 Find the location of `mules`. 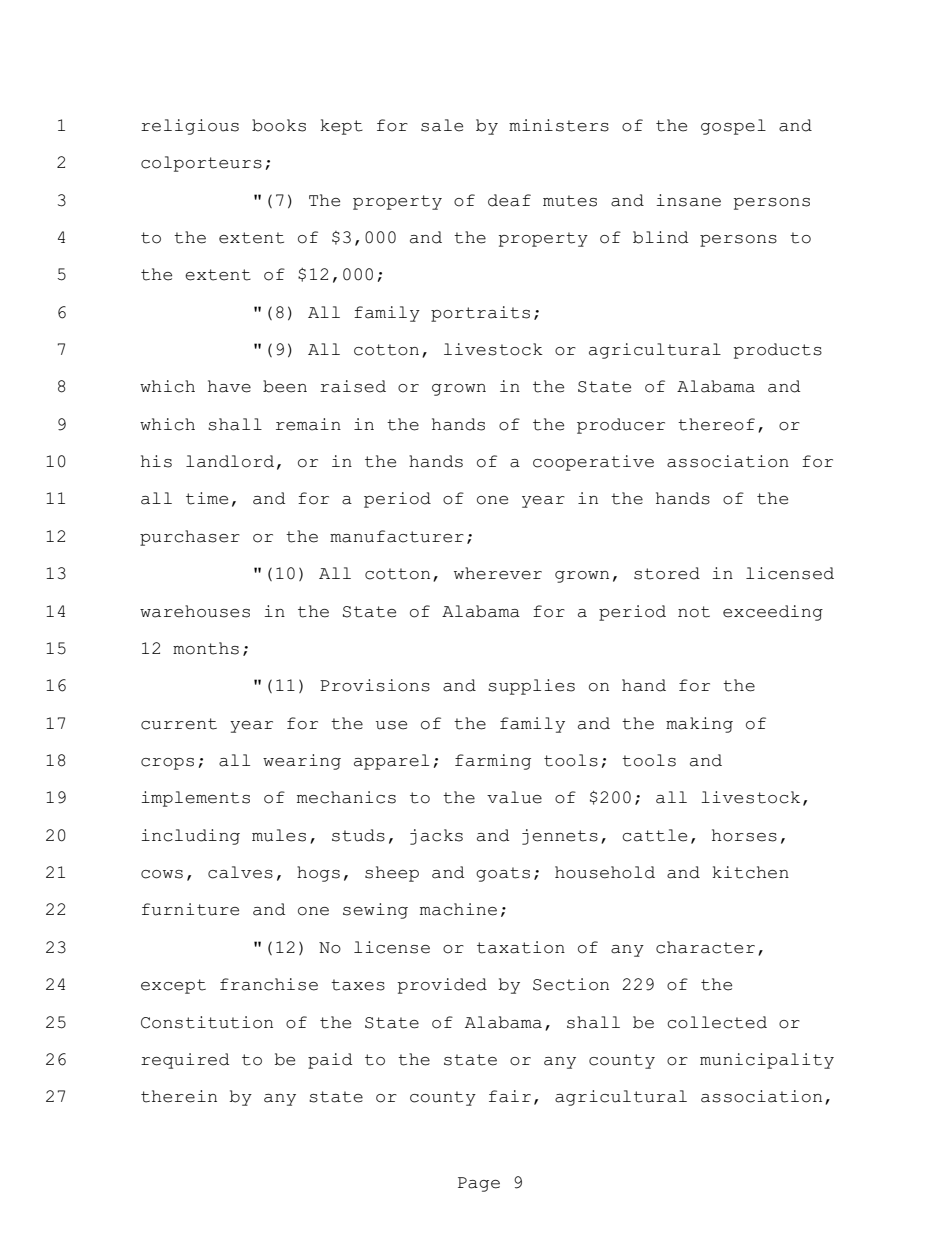

mules is located at coordinates (279, 835).
